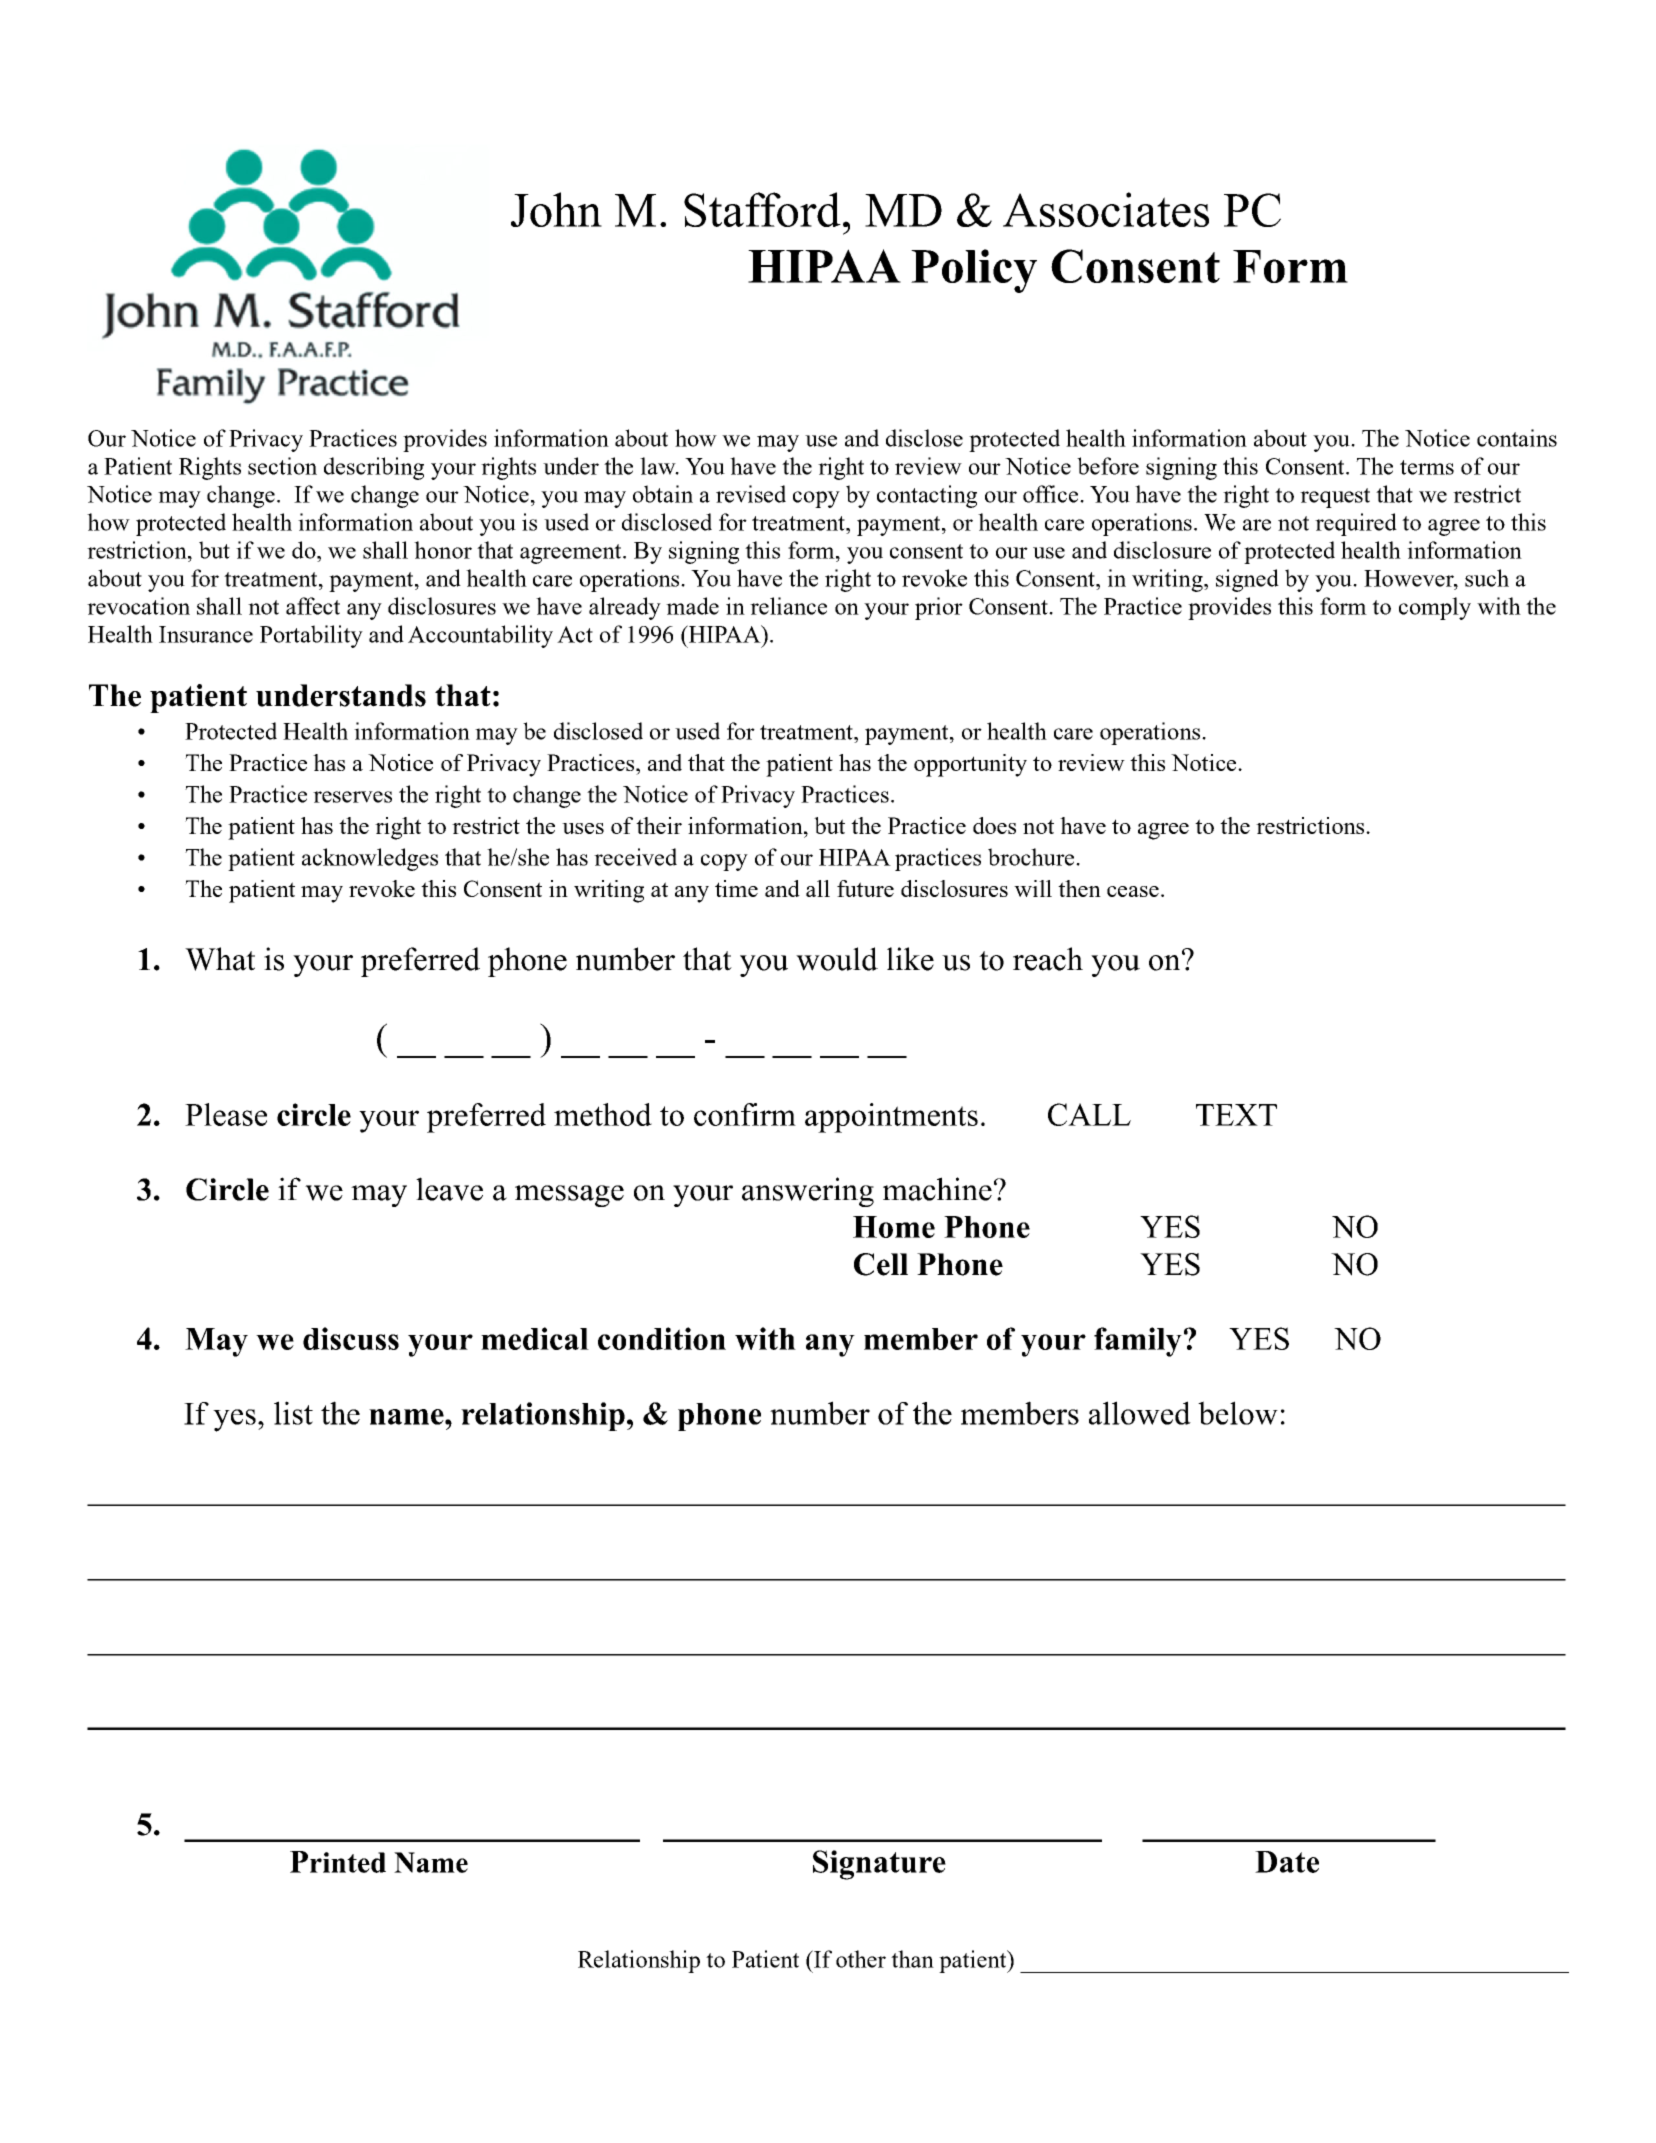 Image resolution: width=1656 pixels, height=2143 pixels. What do you see at coordinates (226, 1114) in the document?
I see `Please` at bounding box center [226, 1114].
